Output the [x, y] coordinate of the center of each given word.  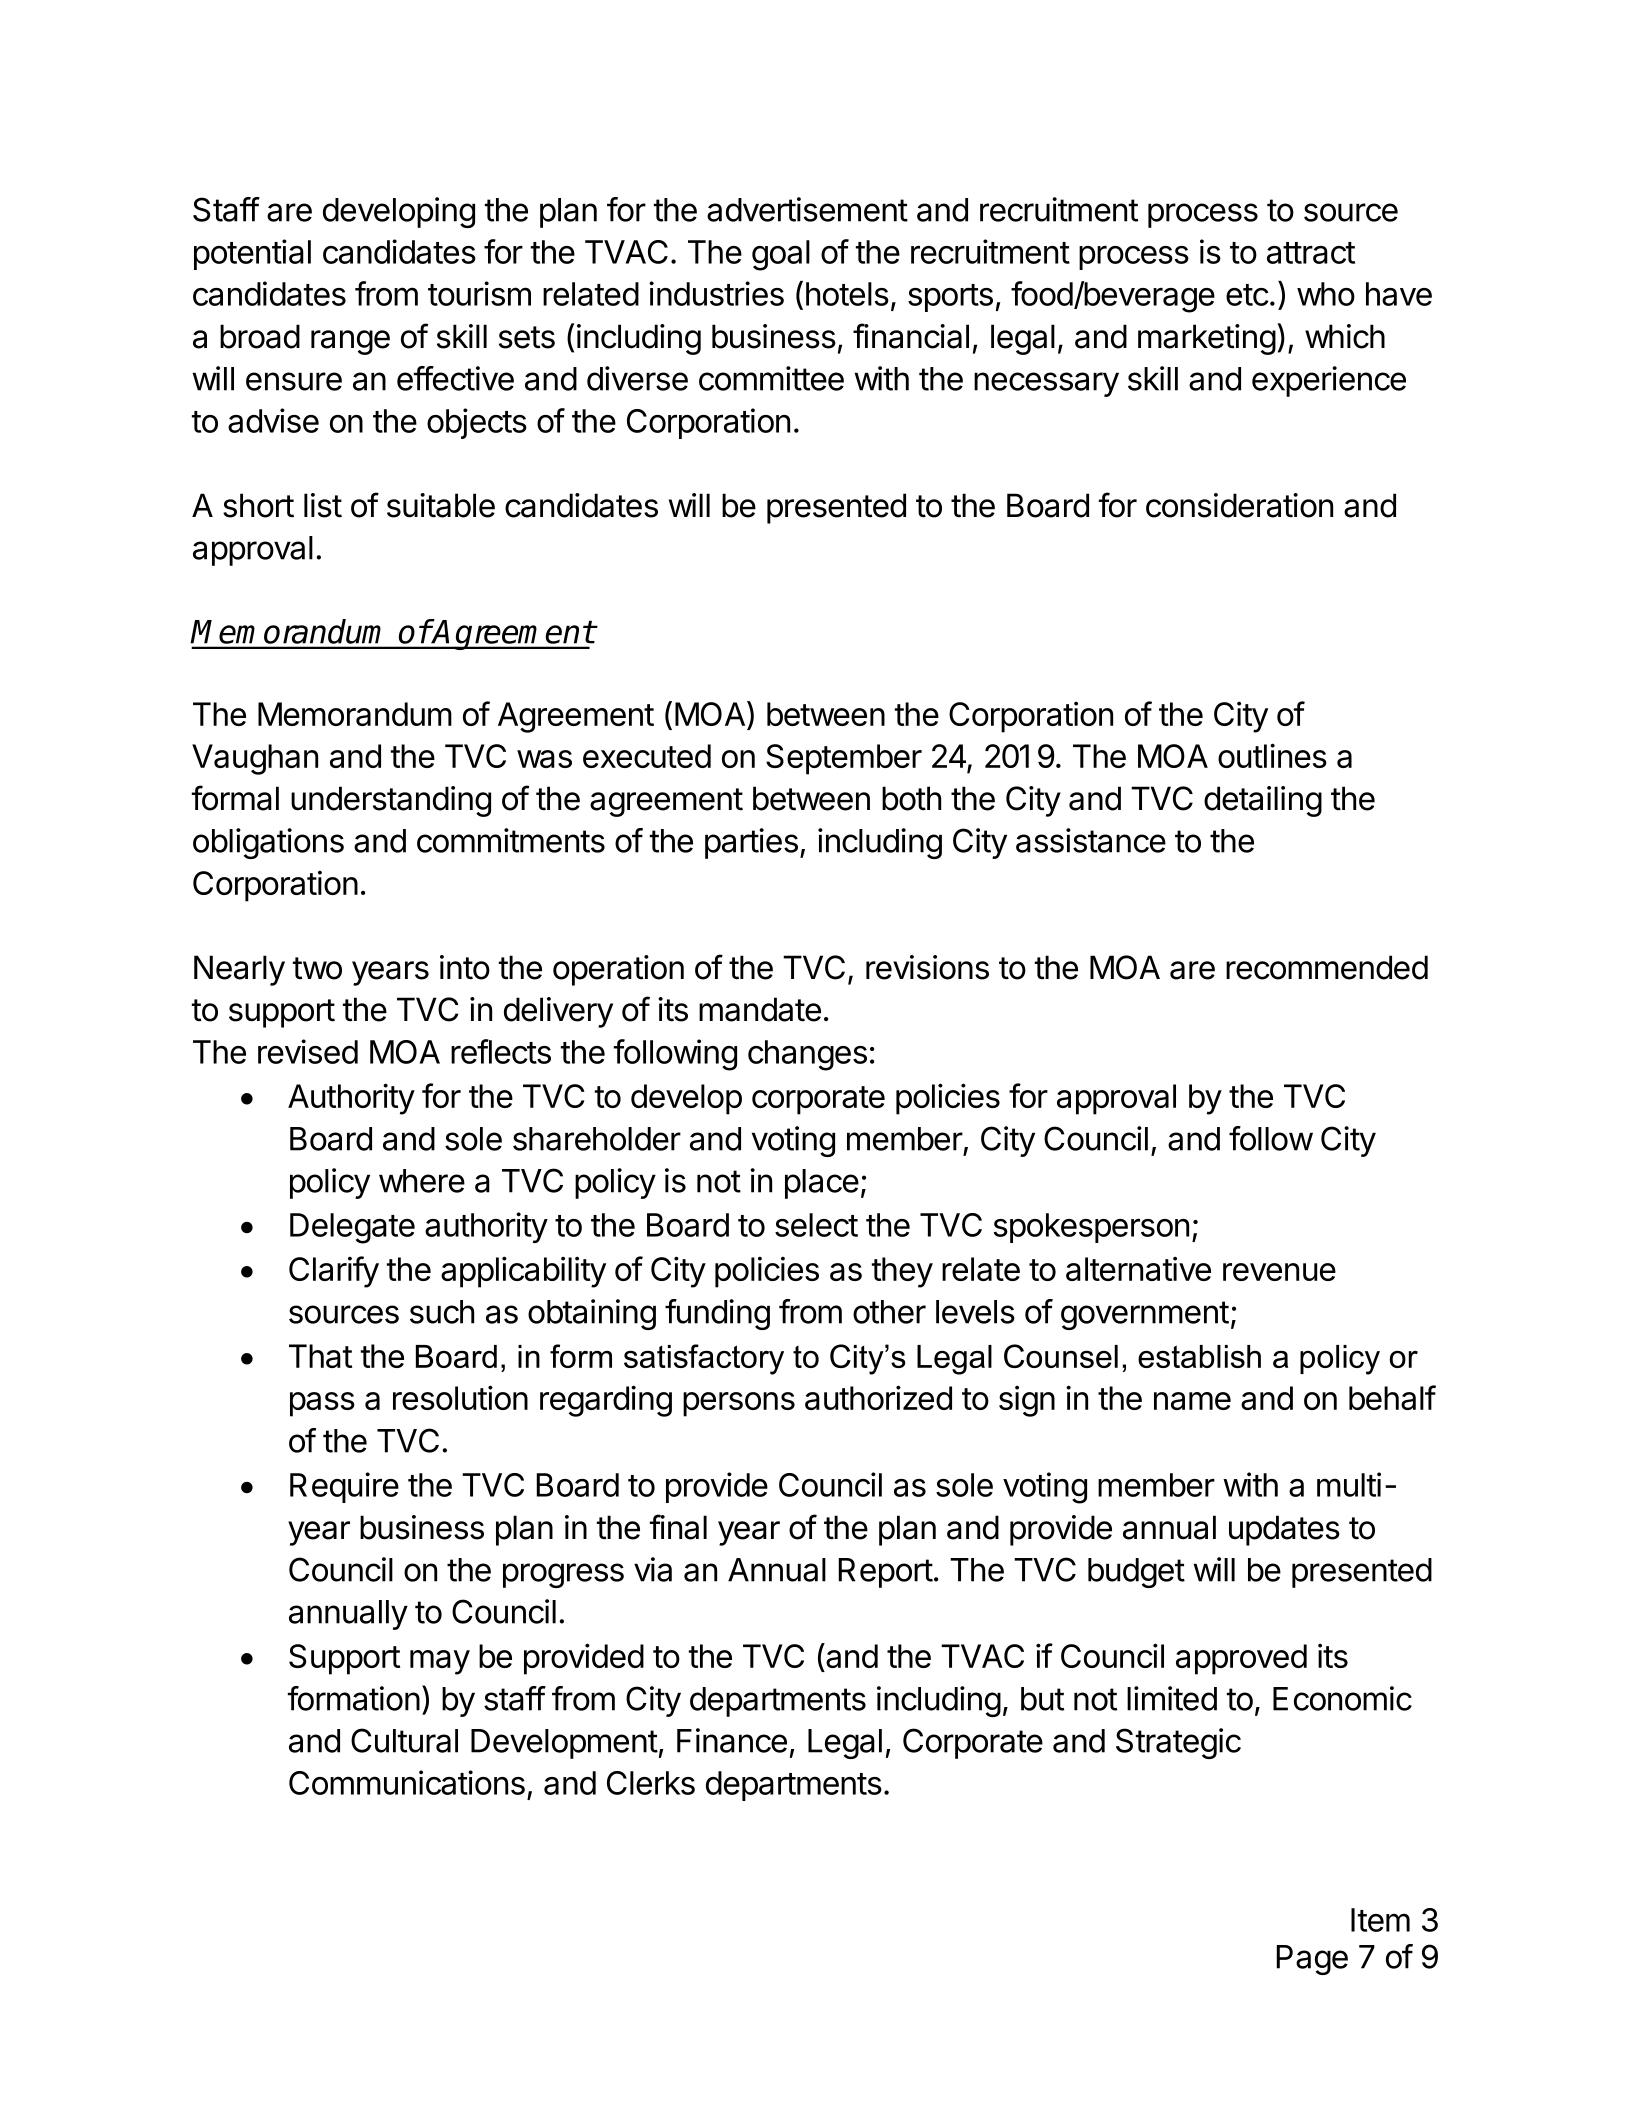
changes [807, 1055]
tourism [479, 293]
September [844, 759]
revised [308, 1051]
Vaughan [255, 759]
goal [781, 255]
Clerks [651, 1783]
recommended [1327, 967]
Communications [407, 1782]
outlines [1272, 755]
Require [344, 1487]
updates [1284, 1530]
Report [885, 1573]
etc [1247, 295]
